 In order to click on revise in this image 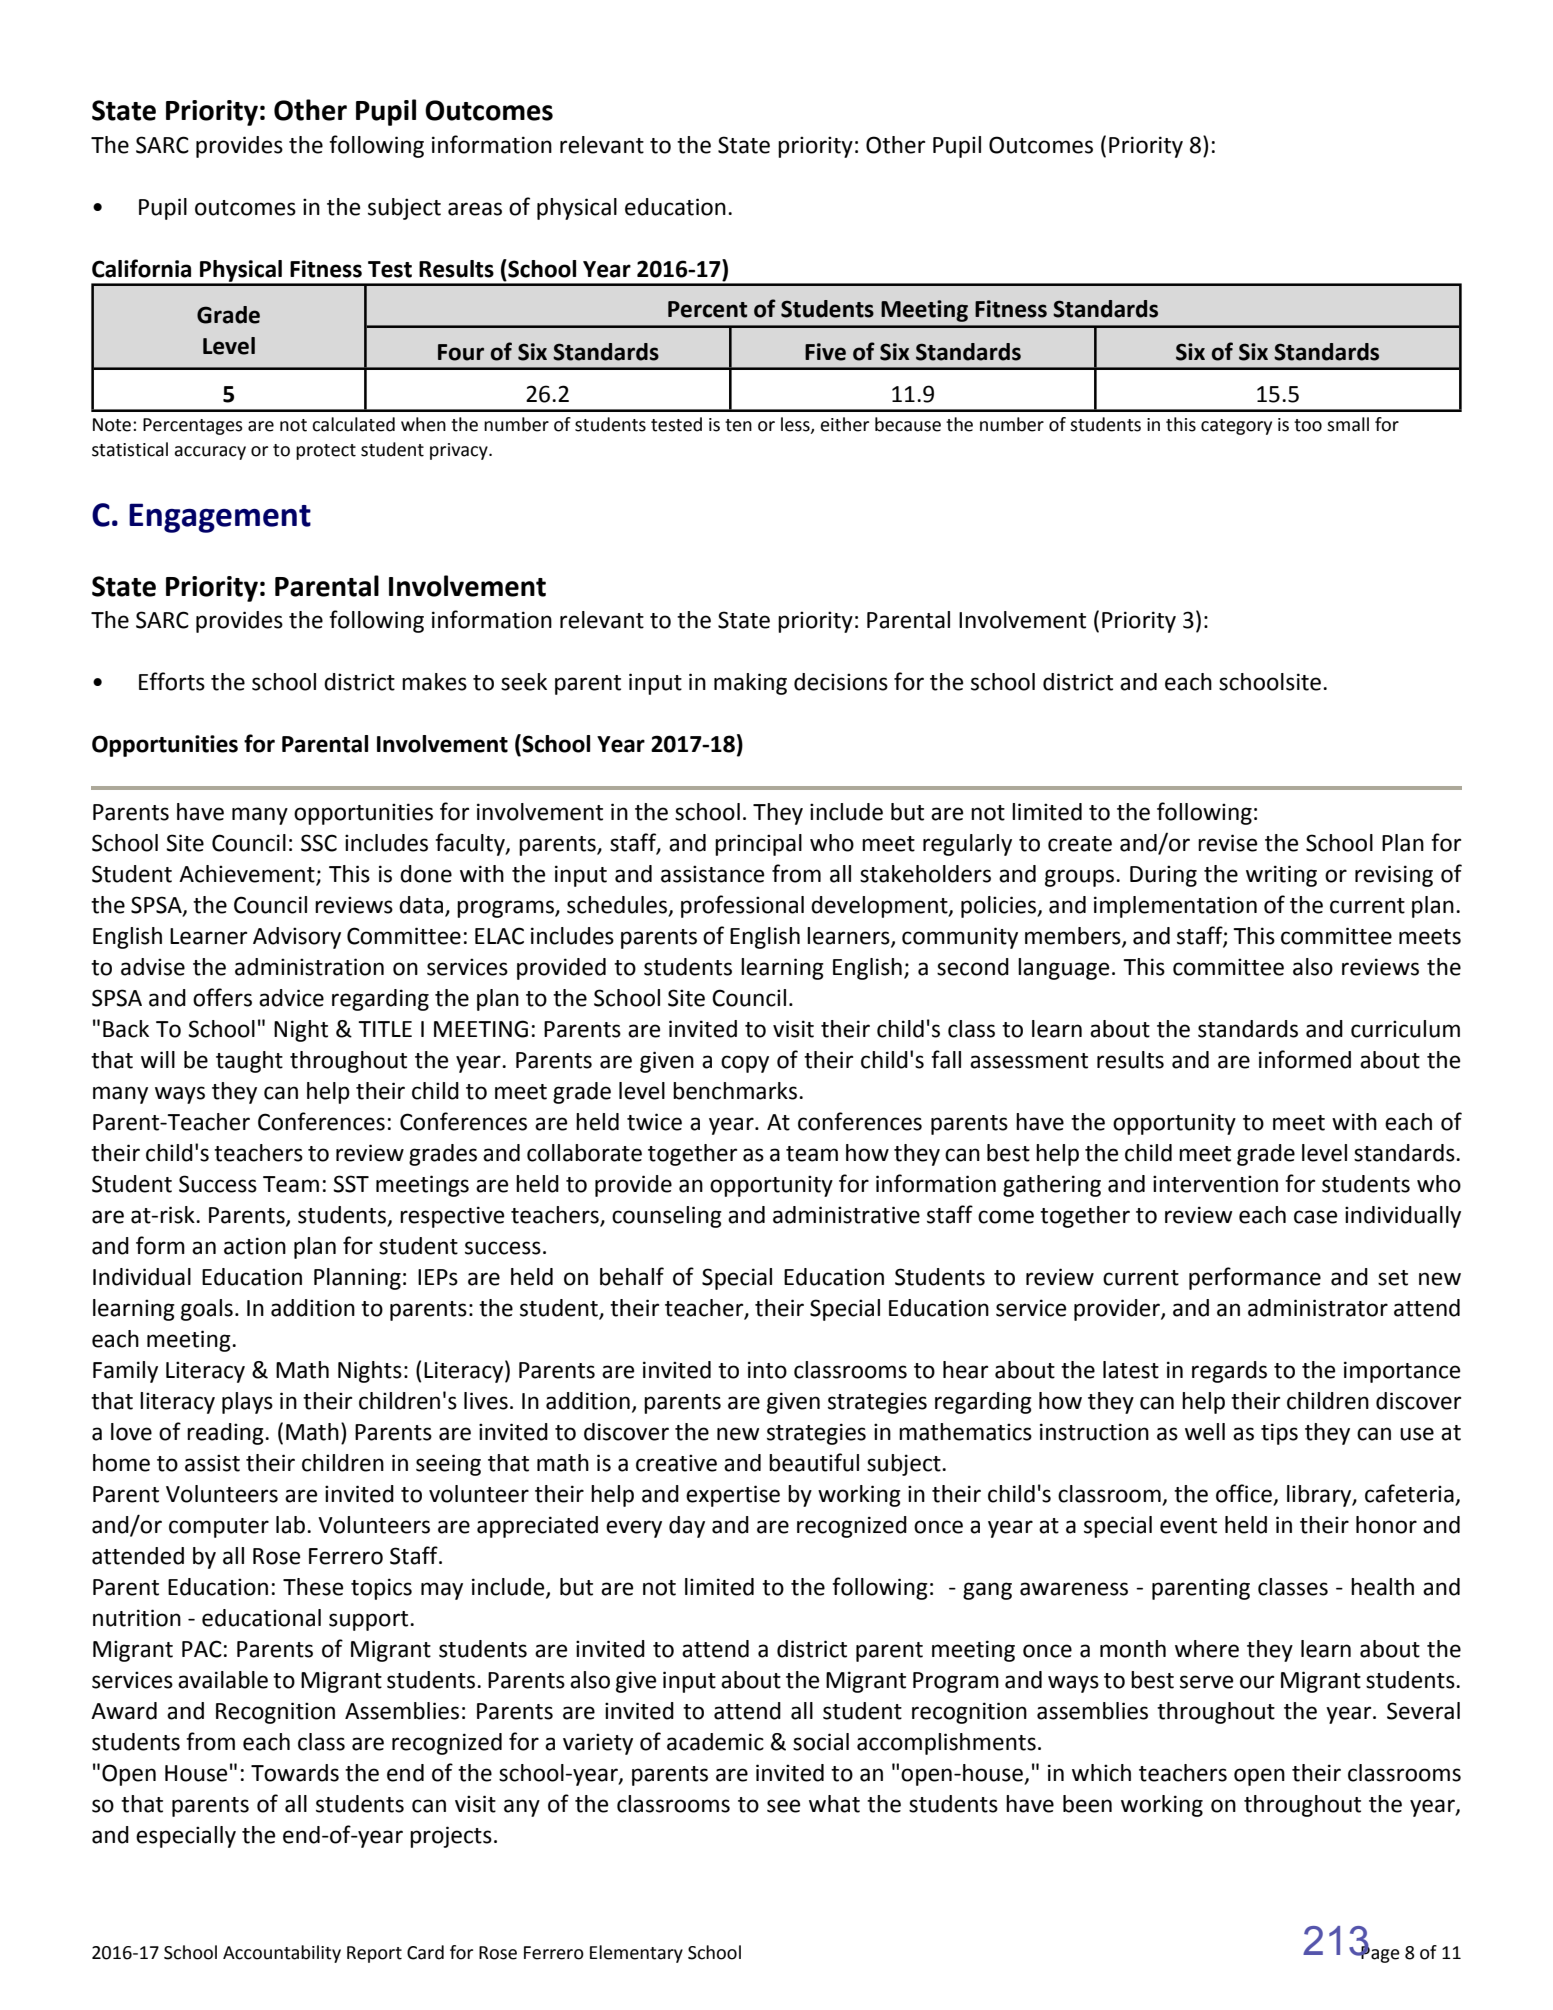, I will do `click(1227, 843)`.
